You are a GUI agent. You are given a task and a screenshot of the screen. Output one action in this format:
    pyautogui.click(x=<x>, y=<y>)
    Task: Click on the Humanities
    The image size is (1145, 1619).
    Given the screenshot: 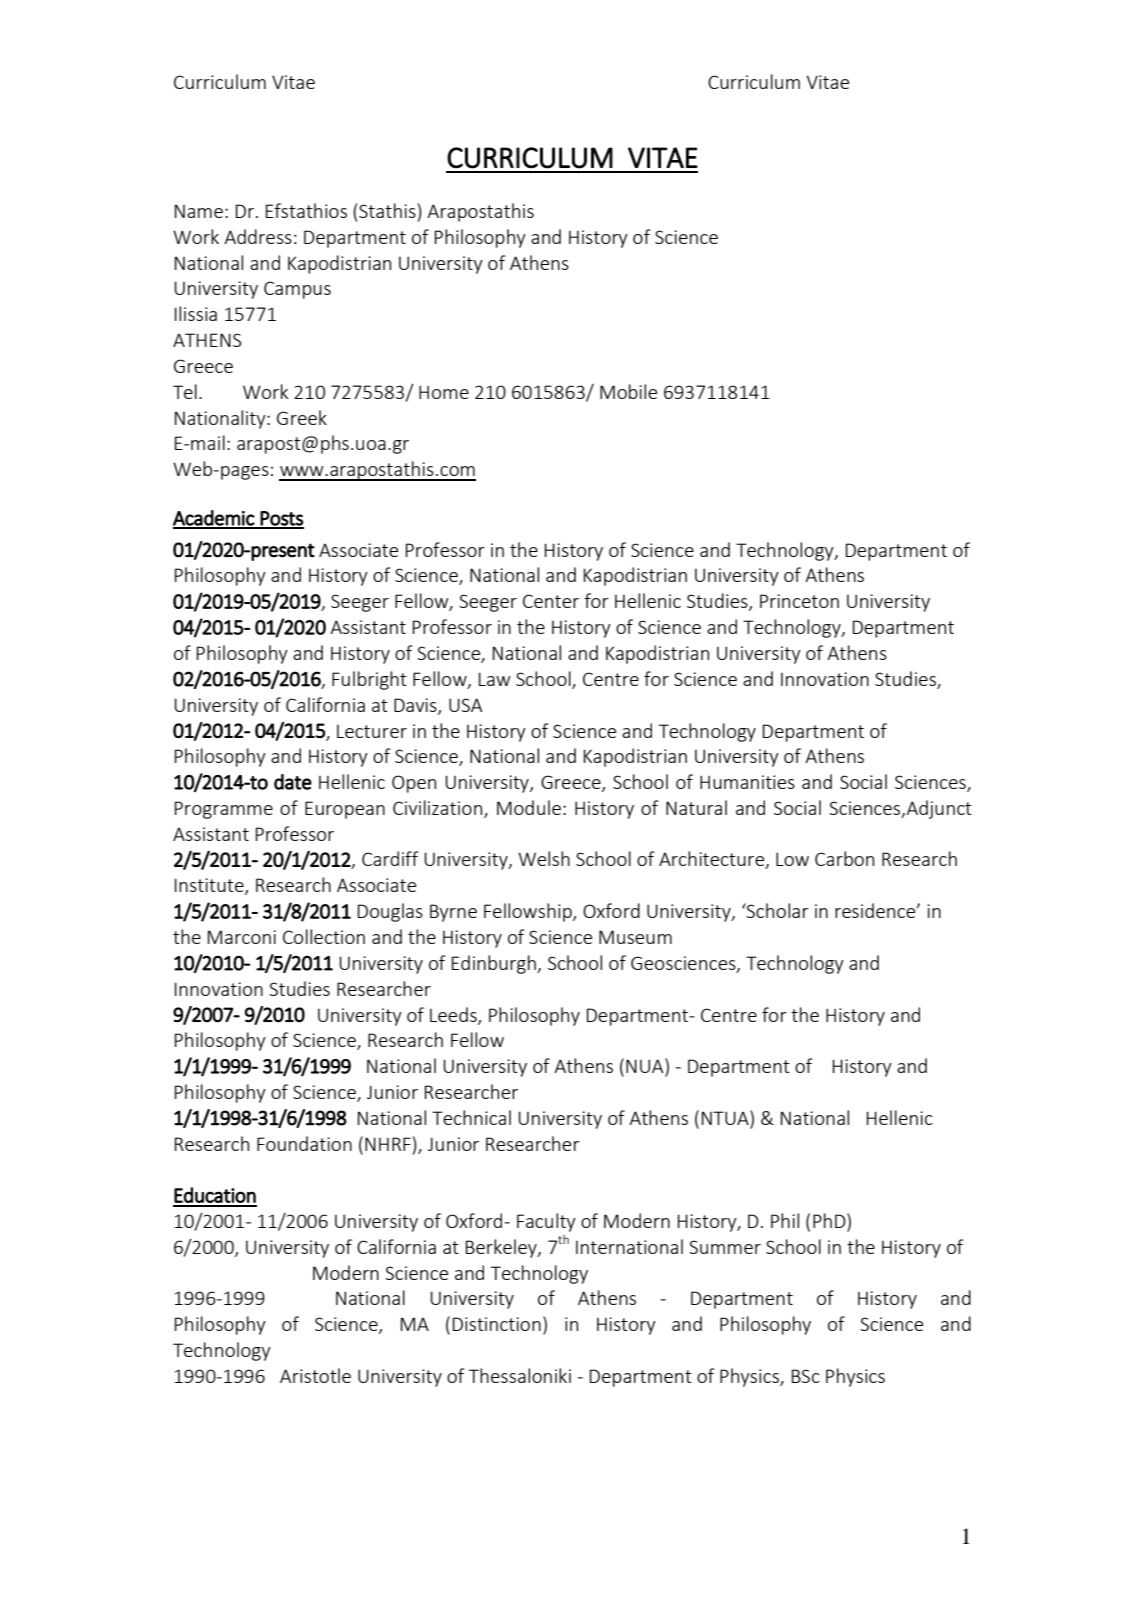 What is the action you would take?
    pyautogui.click(x=747, y=782)
